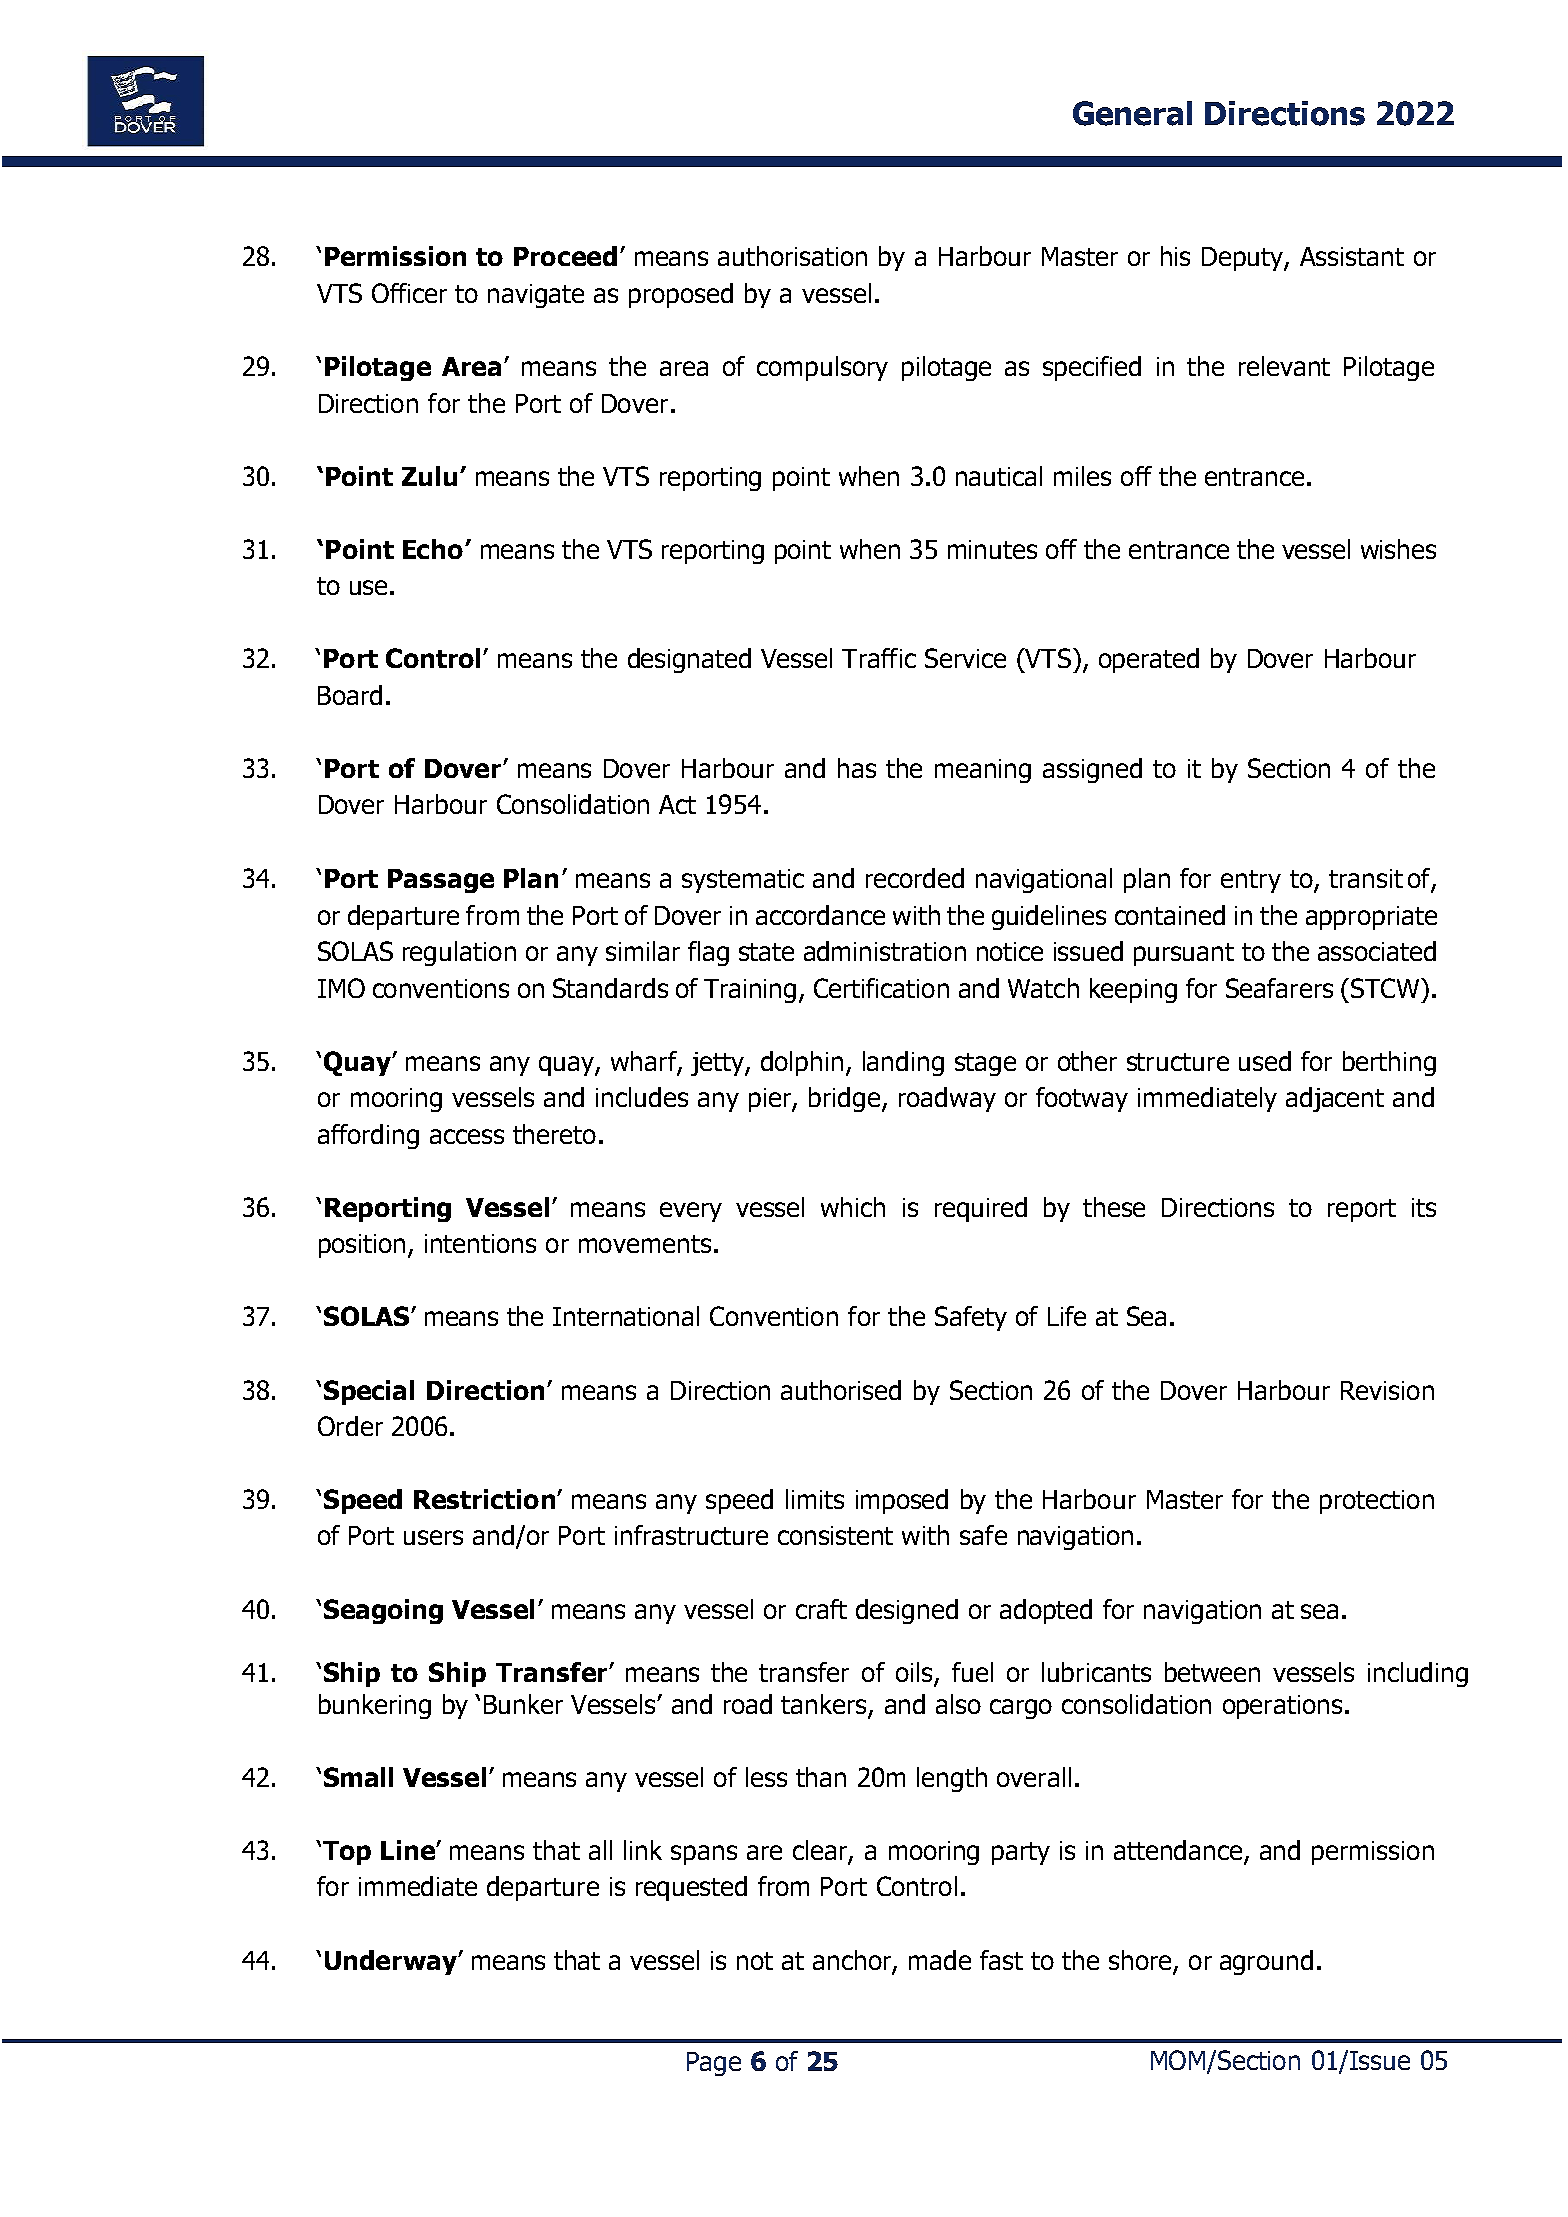 This page has width=1568, height=2217. I want to click on protection, so click(1377, 1502).
